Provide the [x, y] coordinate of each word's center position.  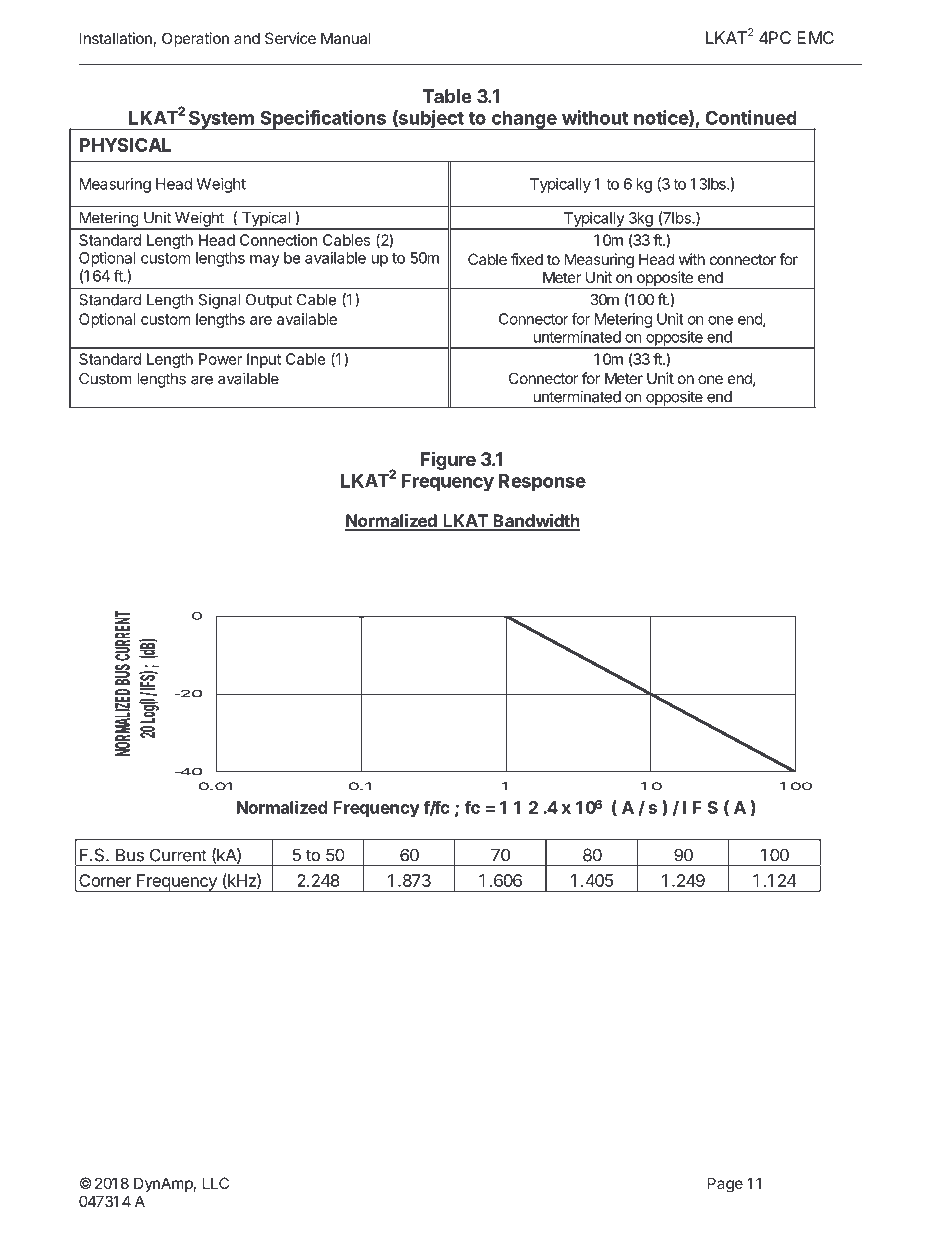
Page [725, 1185]
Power [220, 359]
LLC [216, 1183]
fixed [527, 259]
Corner [105, 880]
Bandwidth [535, 522]
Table [447, 96]
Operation [195, 39]
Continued [751, 117]
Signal [219, 301]
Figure [448, 460]
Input [264, 360]
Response [542, 482]
